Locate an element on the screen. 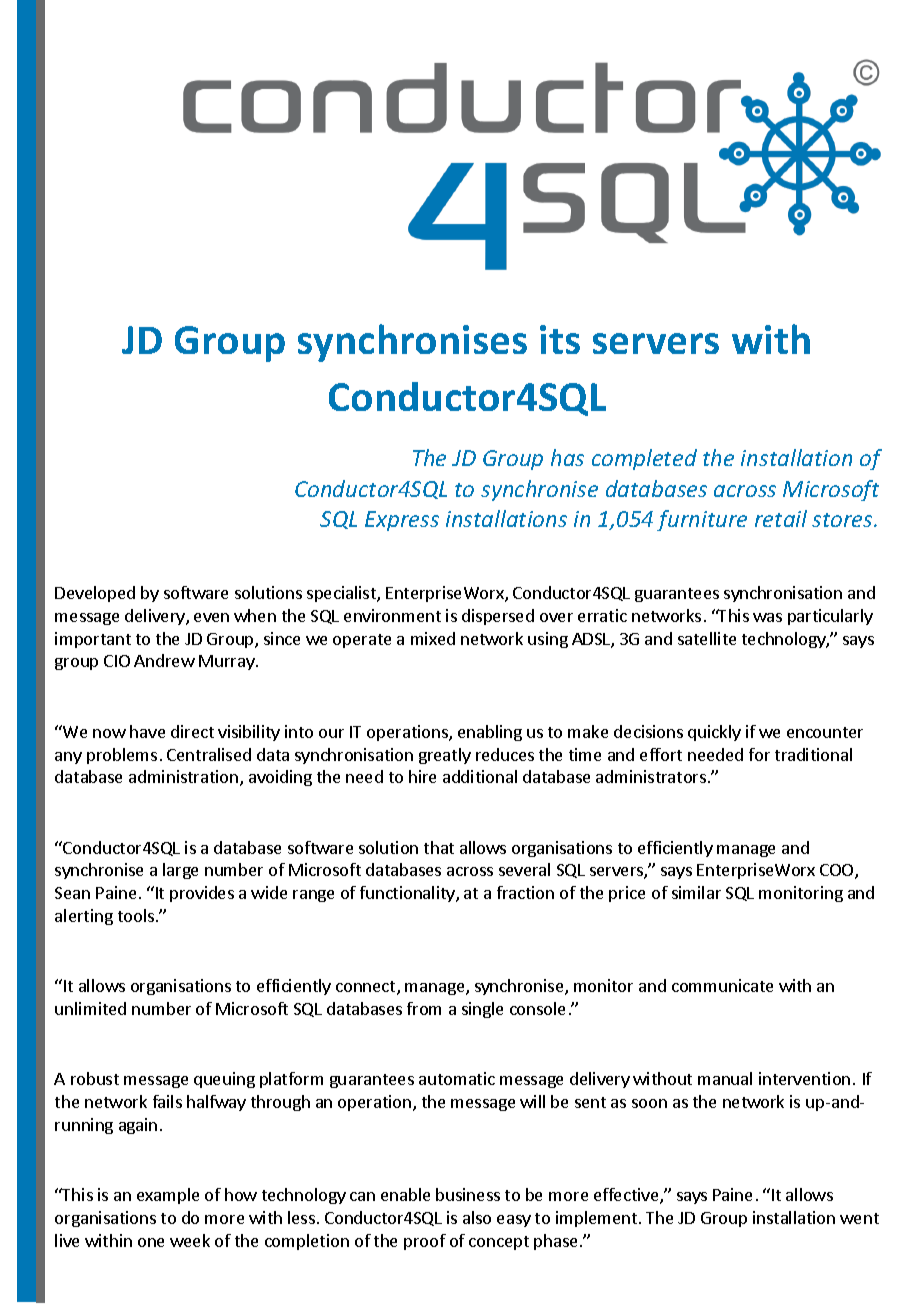 The width and height of the screenshot is (924, 1308). went is located at coordinates (859, 1218).
